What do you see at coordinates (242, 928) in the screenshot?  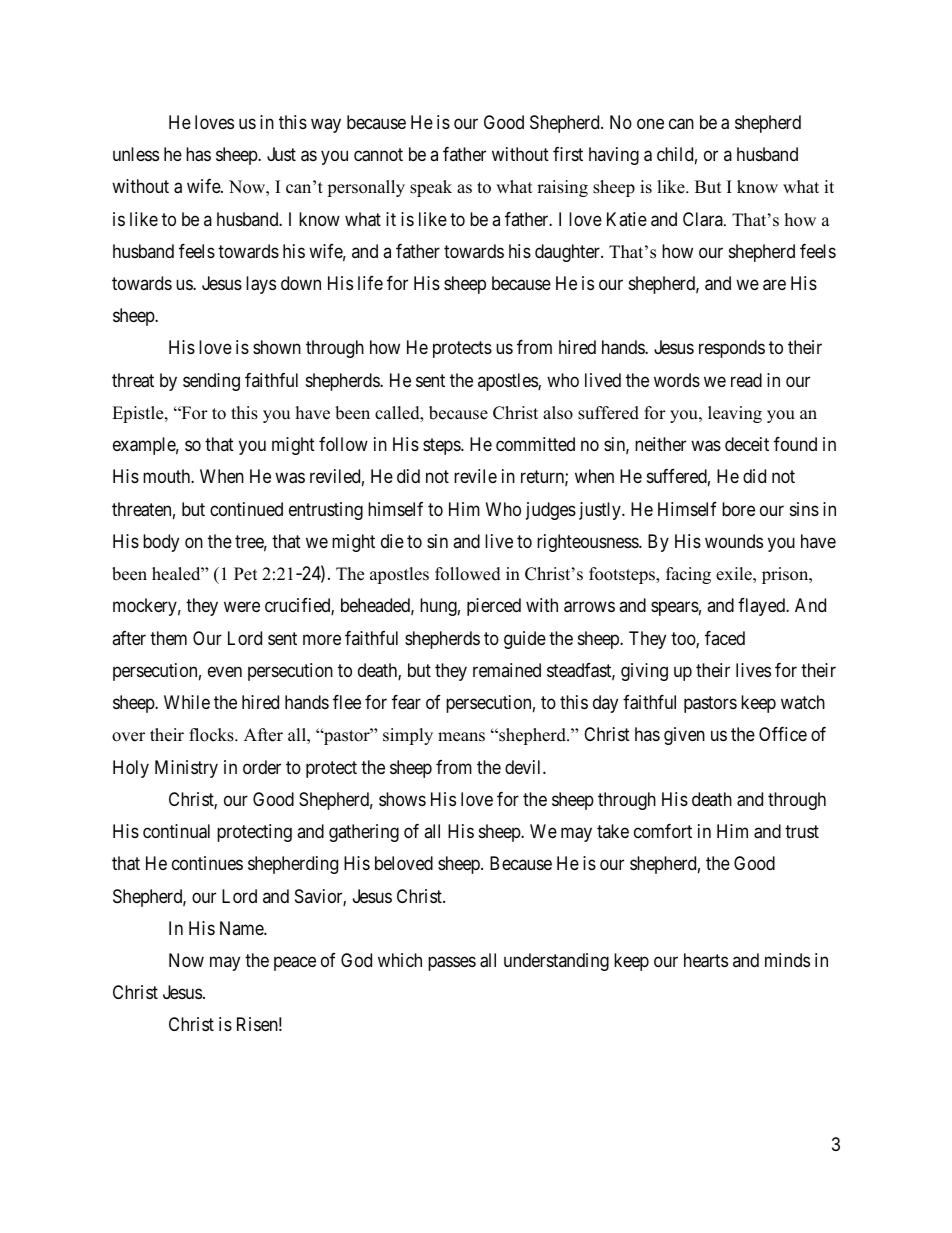 I see `Name` at bounding box center [242, 928].
